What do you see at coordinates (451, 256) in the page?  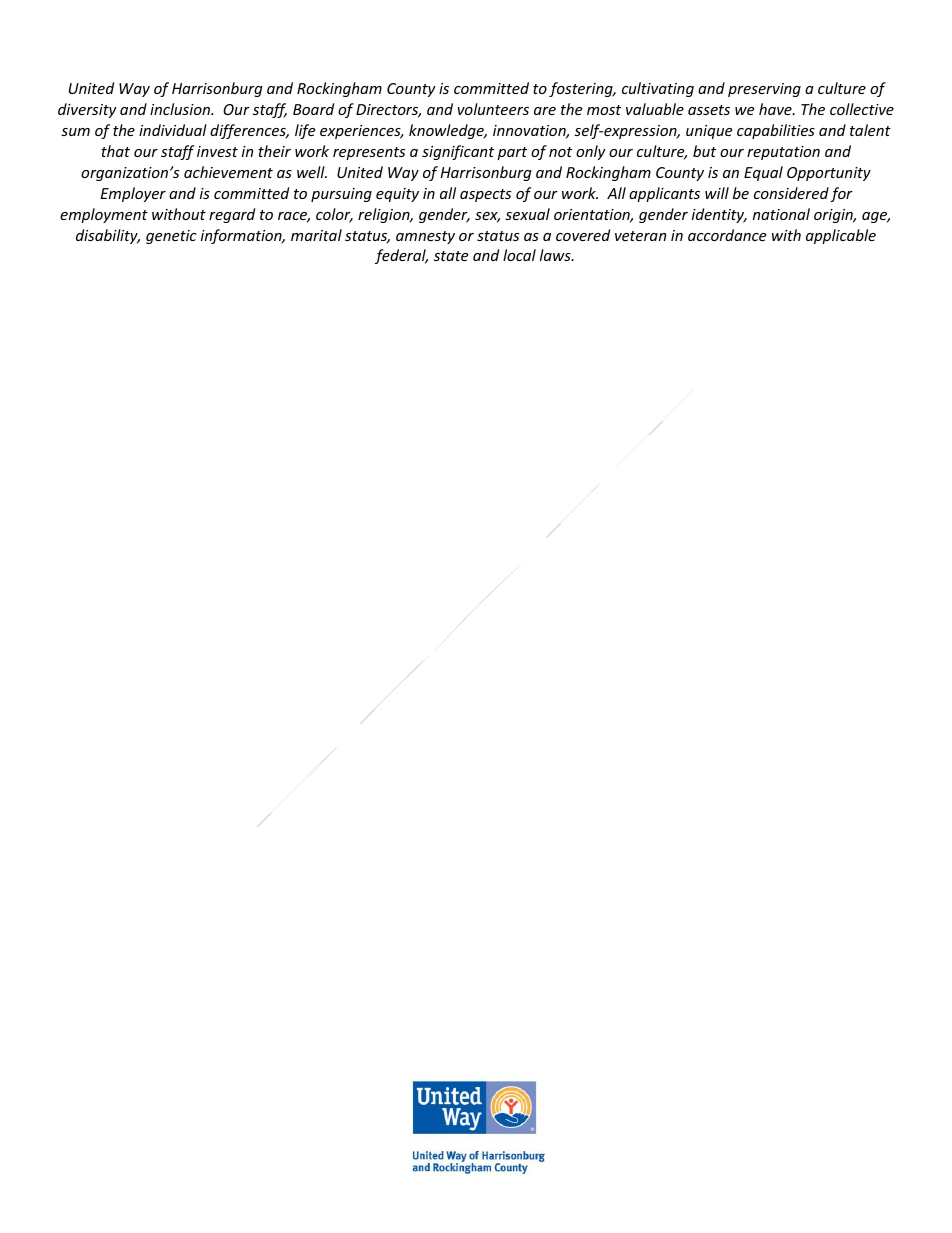 I see `state` at bounding box center [451, 256].
